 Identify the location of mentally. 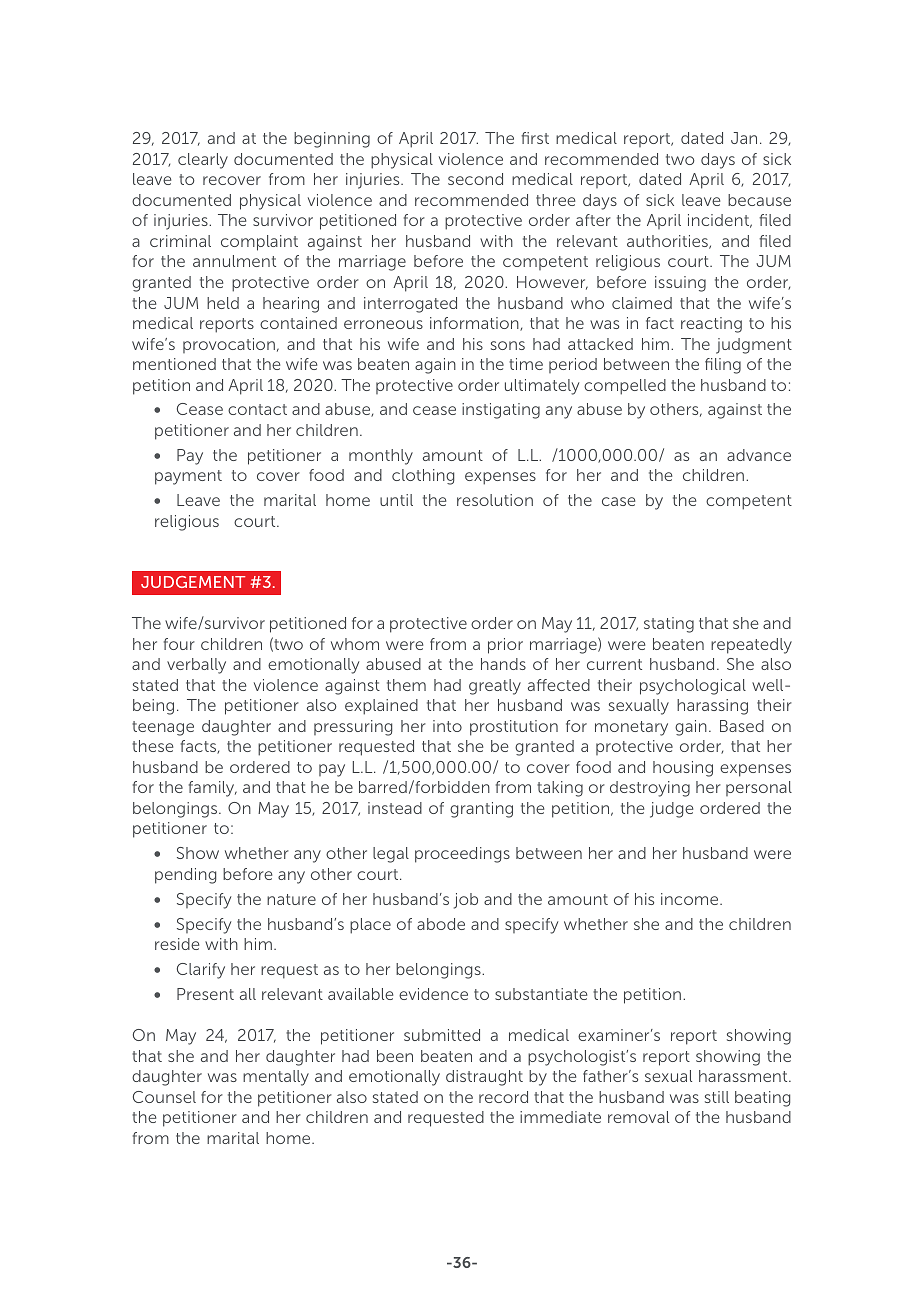
(276, 1078).
